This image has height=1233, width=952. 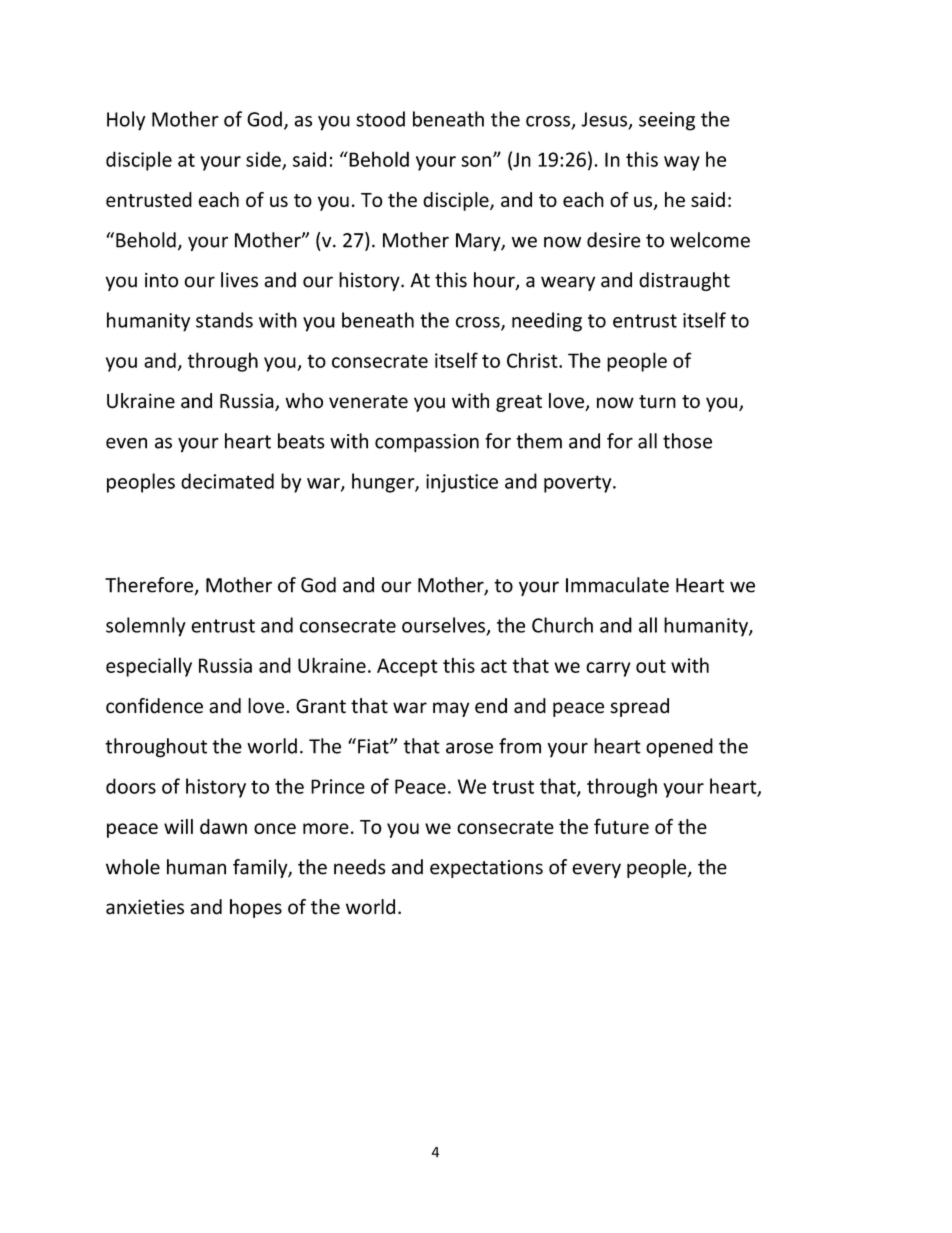 I want to click on needs, so click(x=360, y=867).
